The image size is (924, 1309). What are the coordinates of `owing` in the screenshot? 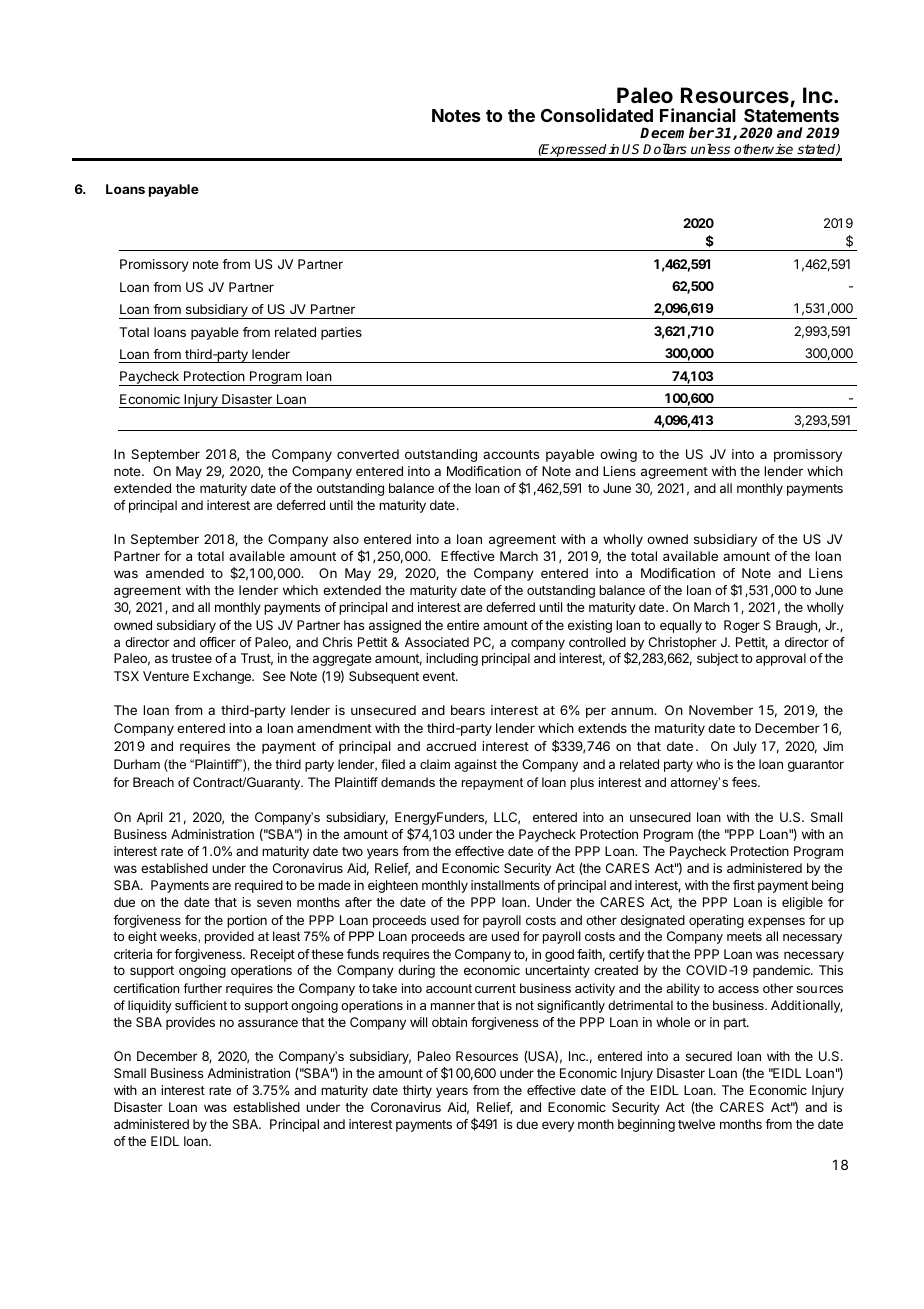 It's located at (618, 455).
